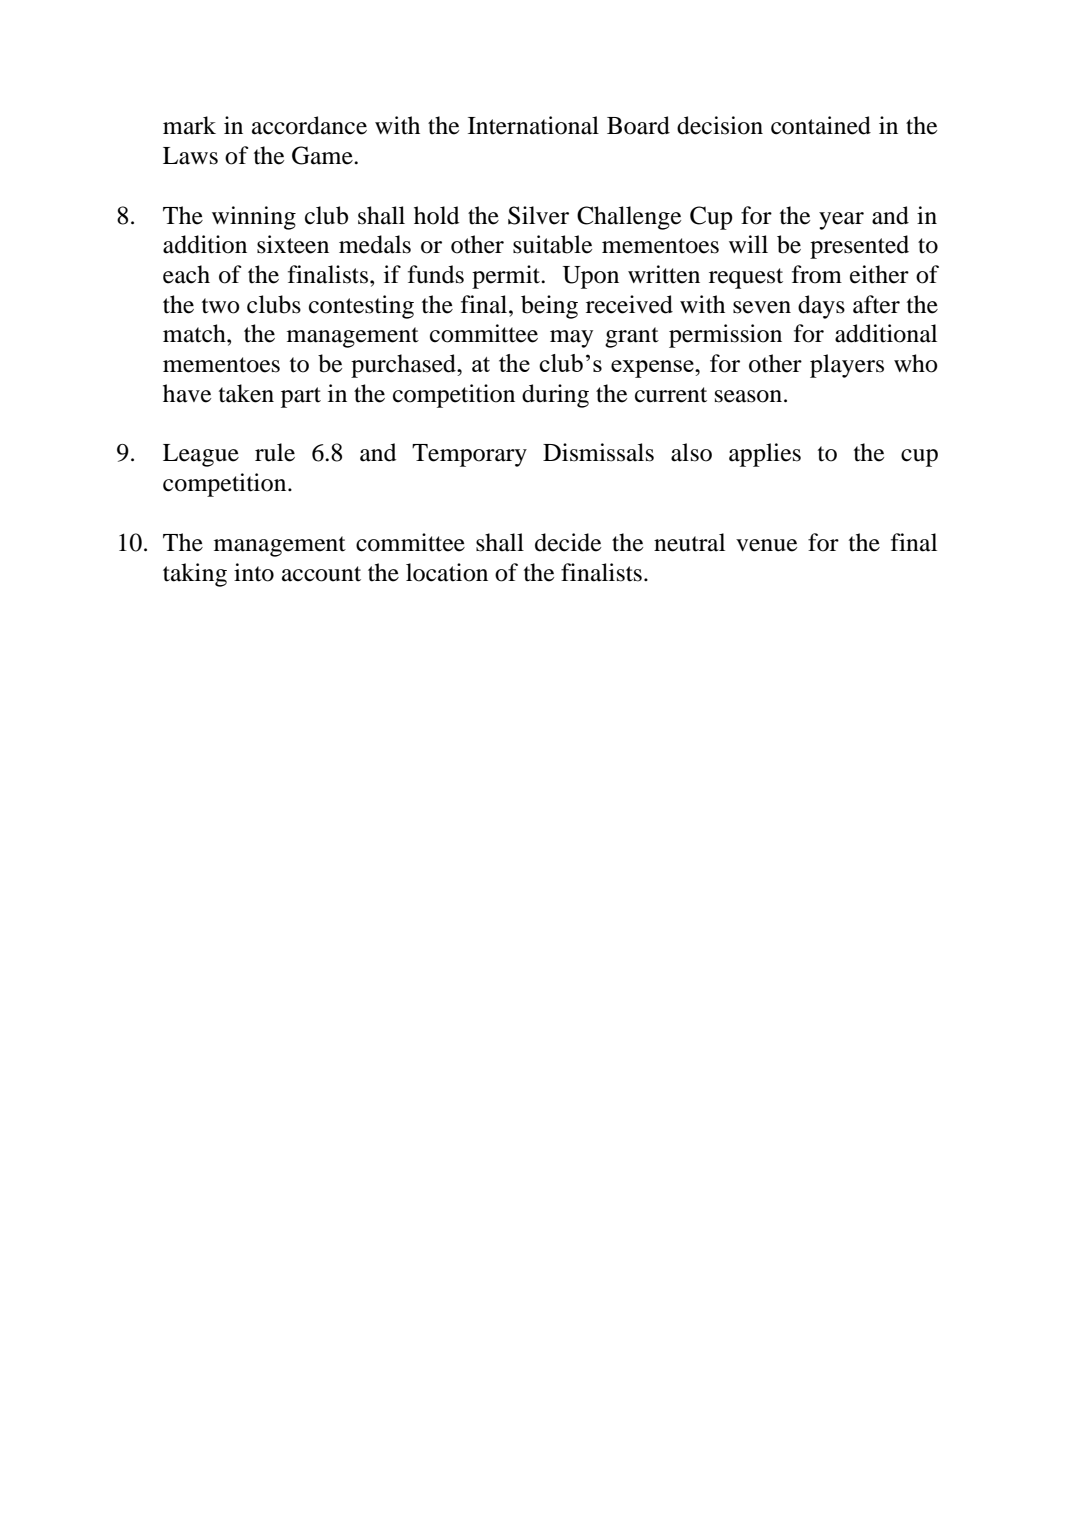 The width and height of the screenshot is (1085, 1540). Describe the element at coordinates (765, 455) in the screenshot. I see `applies` at that location.
